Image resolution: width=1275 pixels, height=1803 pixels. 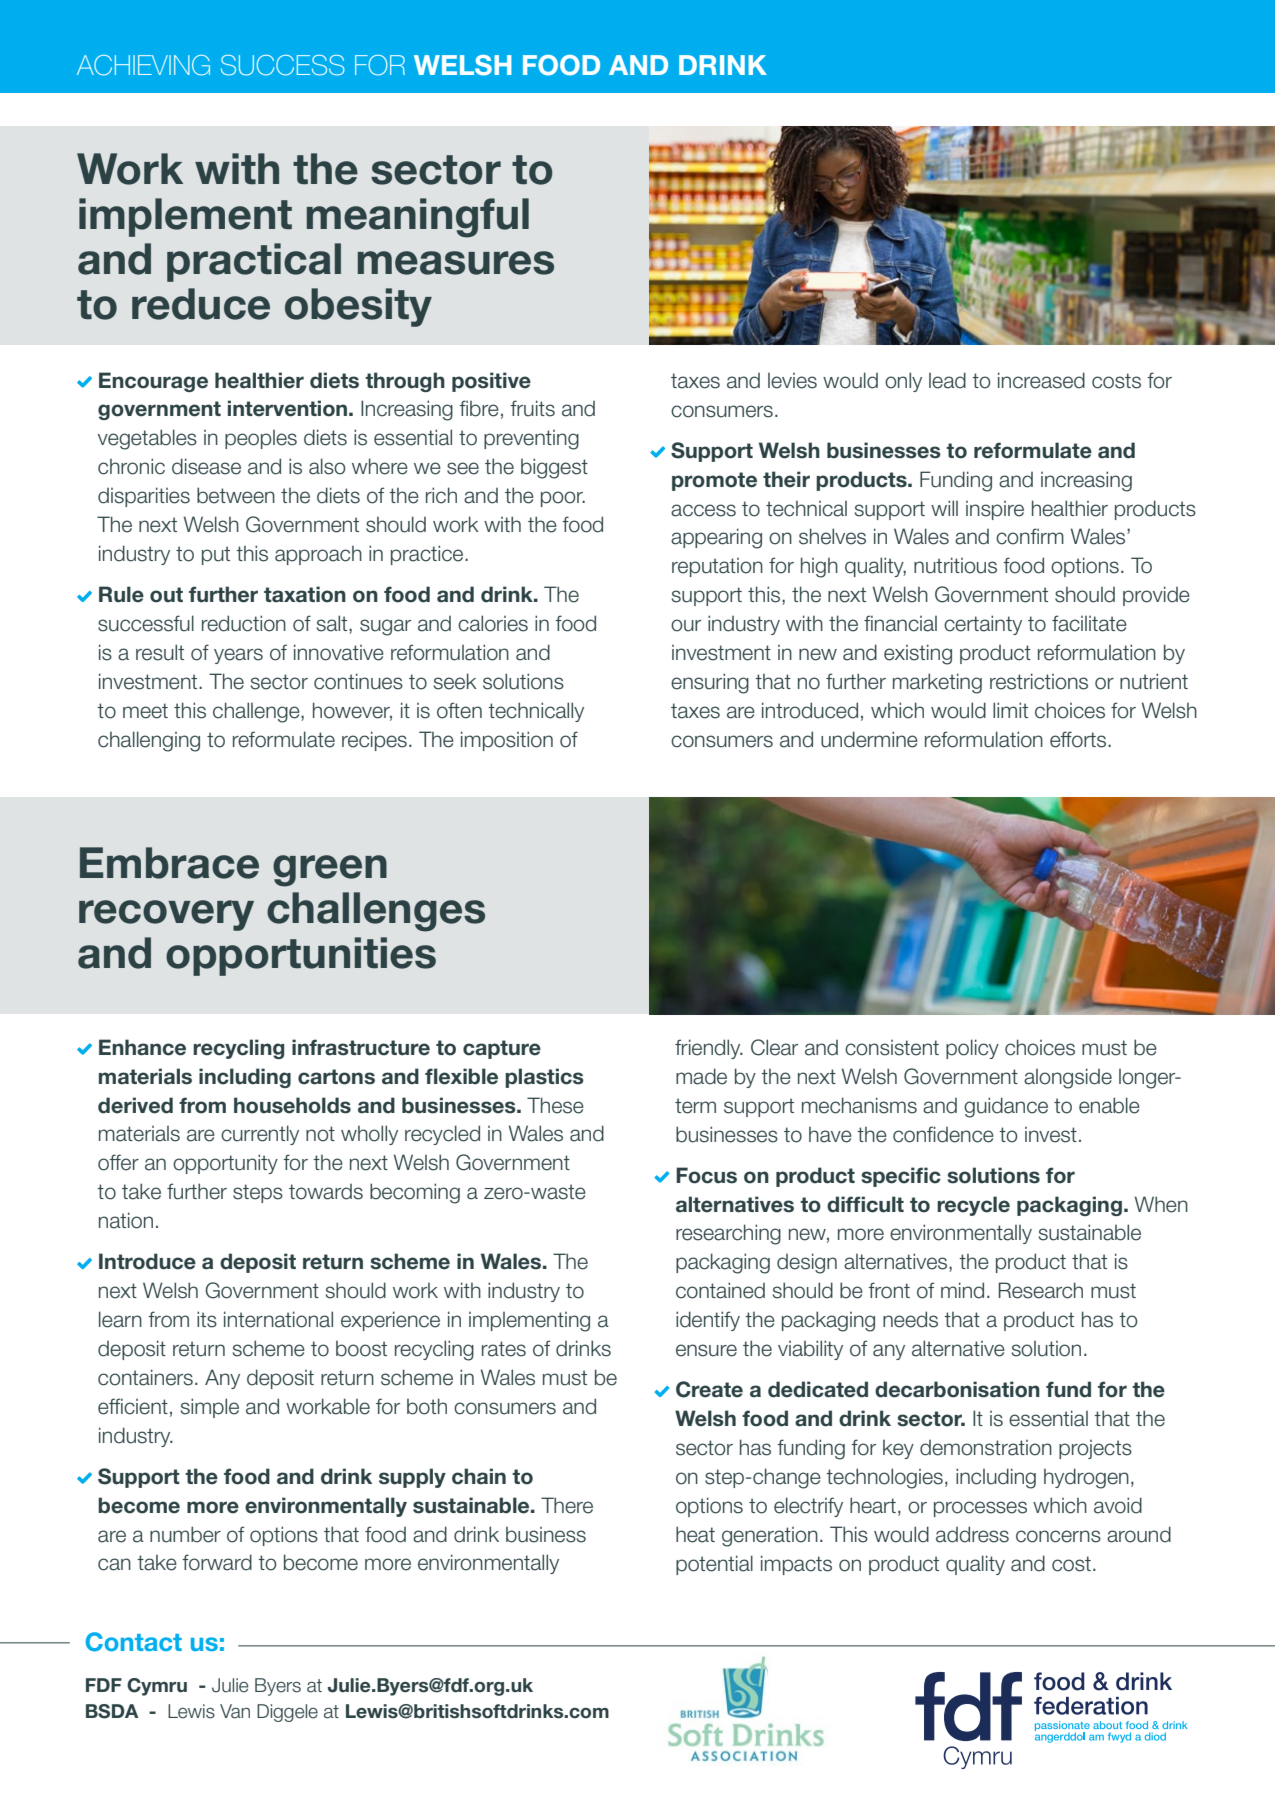 What do you see at coordinates (709, 1049) in the page?
I see `friendly` at bounding box center [709, 1049].
